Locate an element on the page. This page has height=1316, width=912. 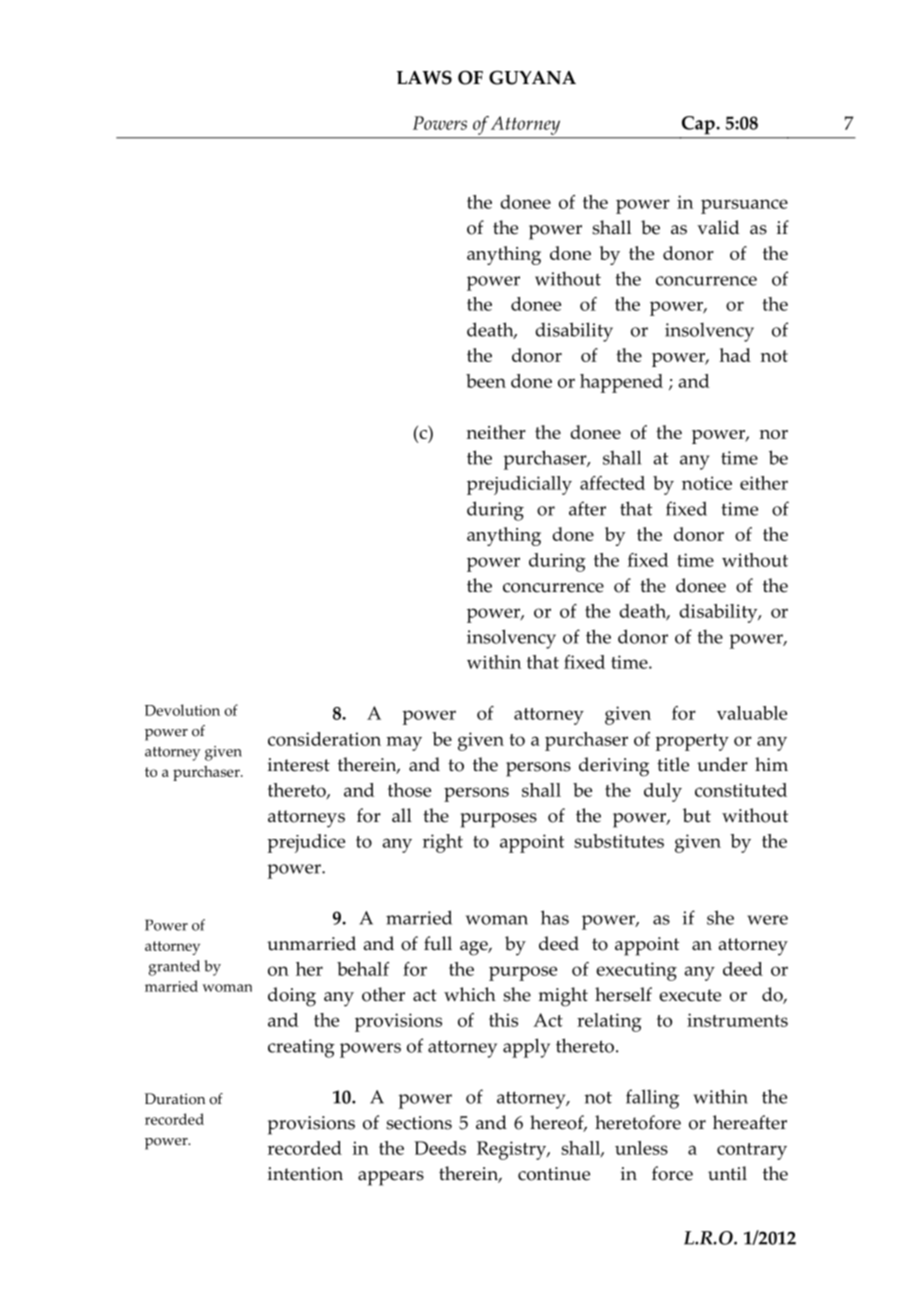
full is located at coordinates (438, 943).
